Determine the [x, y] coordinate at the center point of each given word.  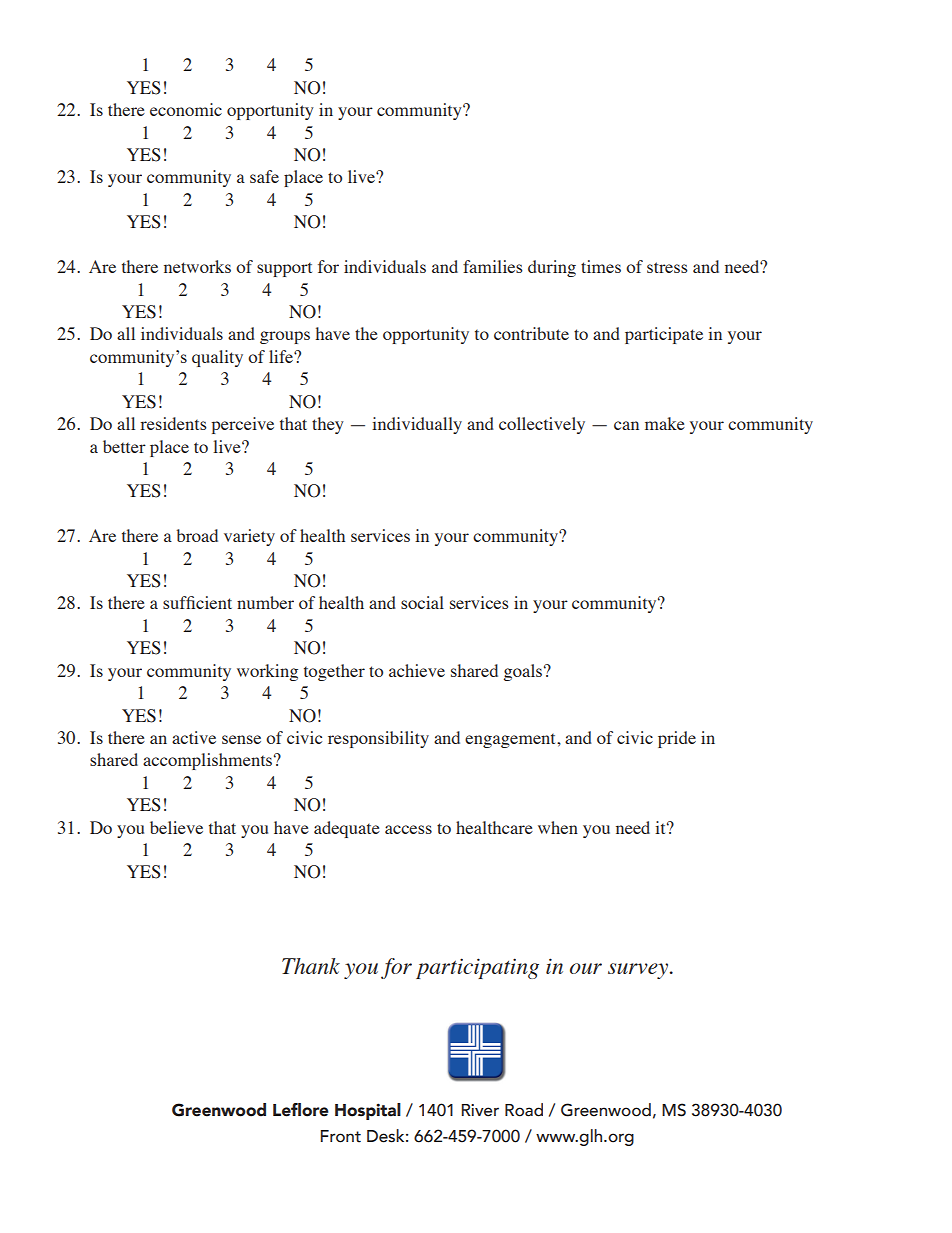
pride [677, 739]
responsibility [378, 739]
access [408, 829]
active [194, 737]
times [601, 266]
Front [341, 1136]
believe [176, 827]
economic [186, 109]
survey [639, 971]
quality [217, 358]
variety [249, 537]
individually [417, 425]
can [626, 425]
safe [264, 176]
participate [664, 335]
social [422, 602]
